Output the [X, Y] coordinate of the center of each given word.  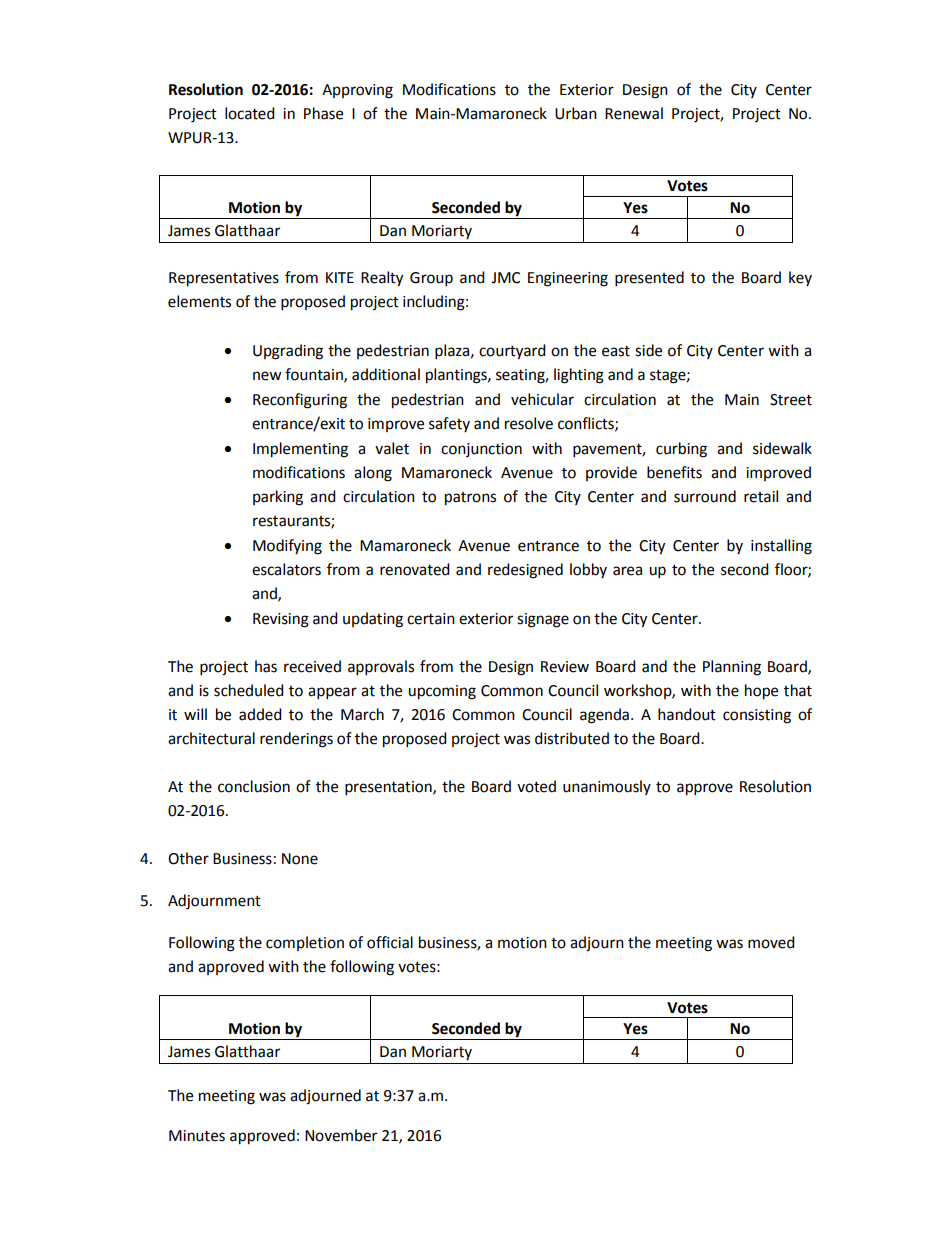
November [341, 1135]
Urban [576, 113]
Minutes [197, 1136]
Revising [281, 620]
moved [771, 942]
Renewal [634, 113]
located [250, 113]
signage [543, 620]
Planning [732, 668]
